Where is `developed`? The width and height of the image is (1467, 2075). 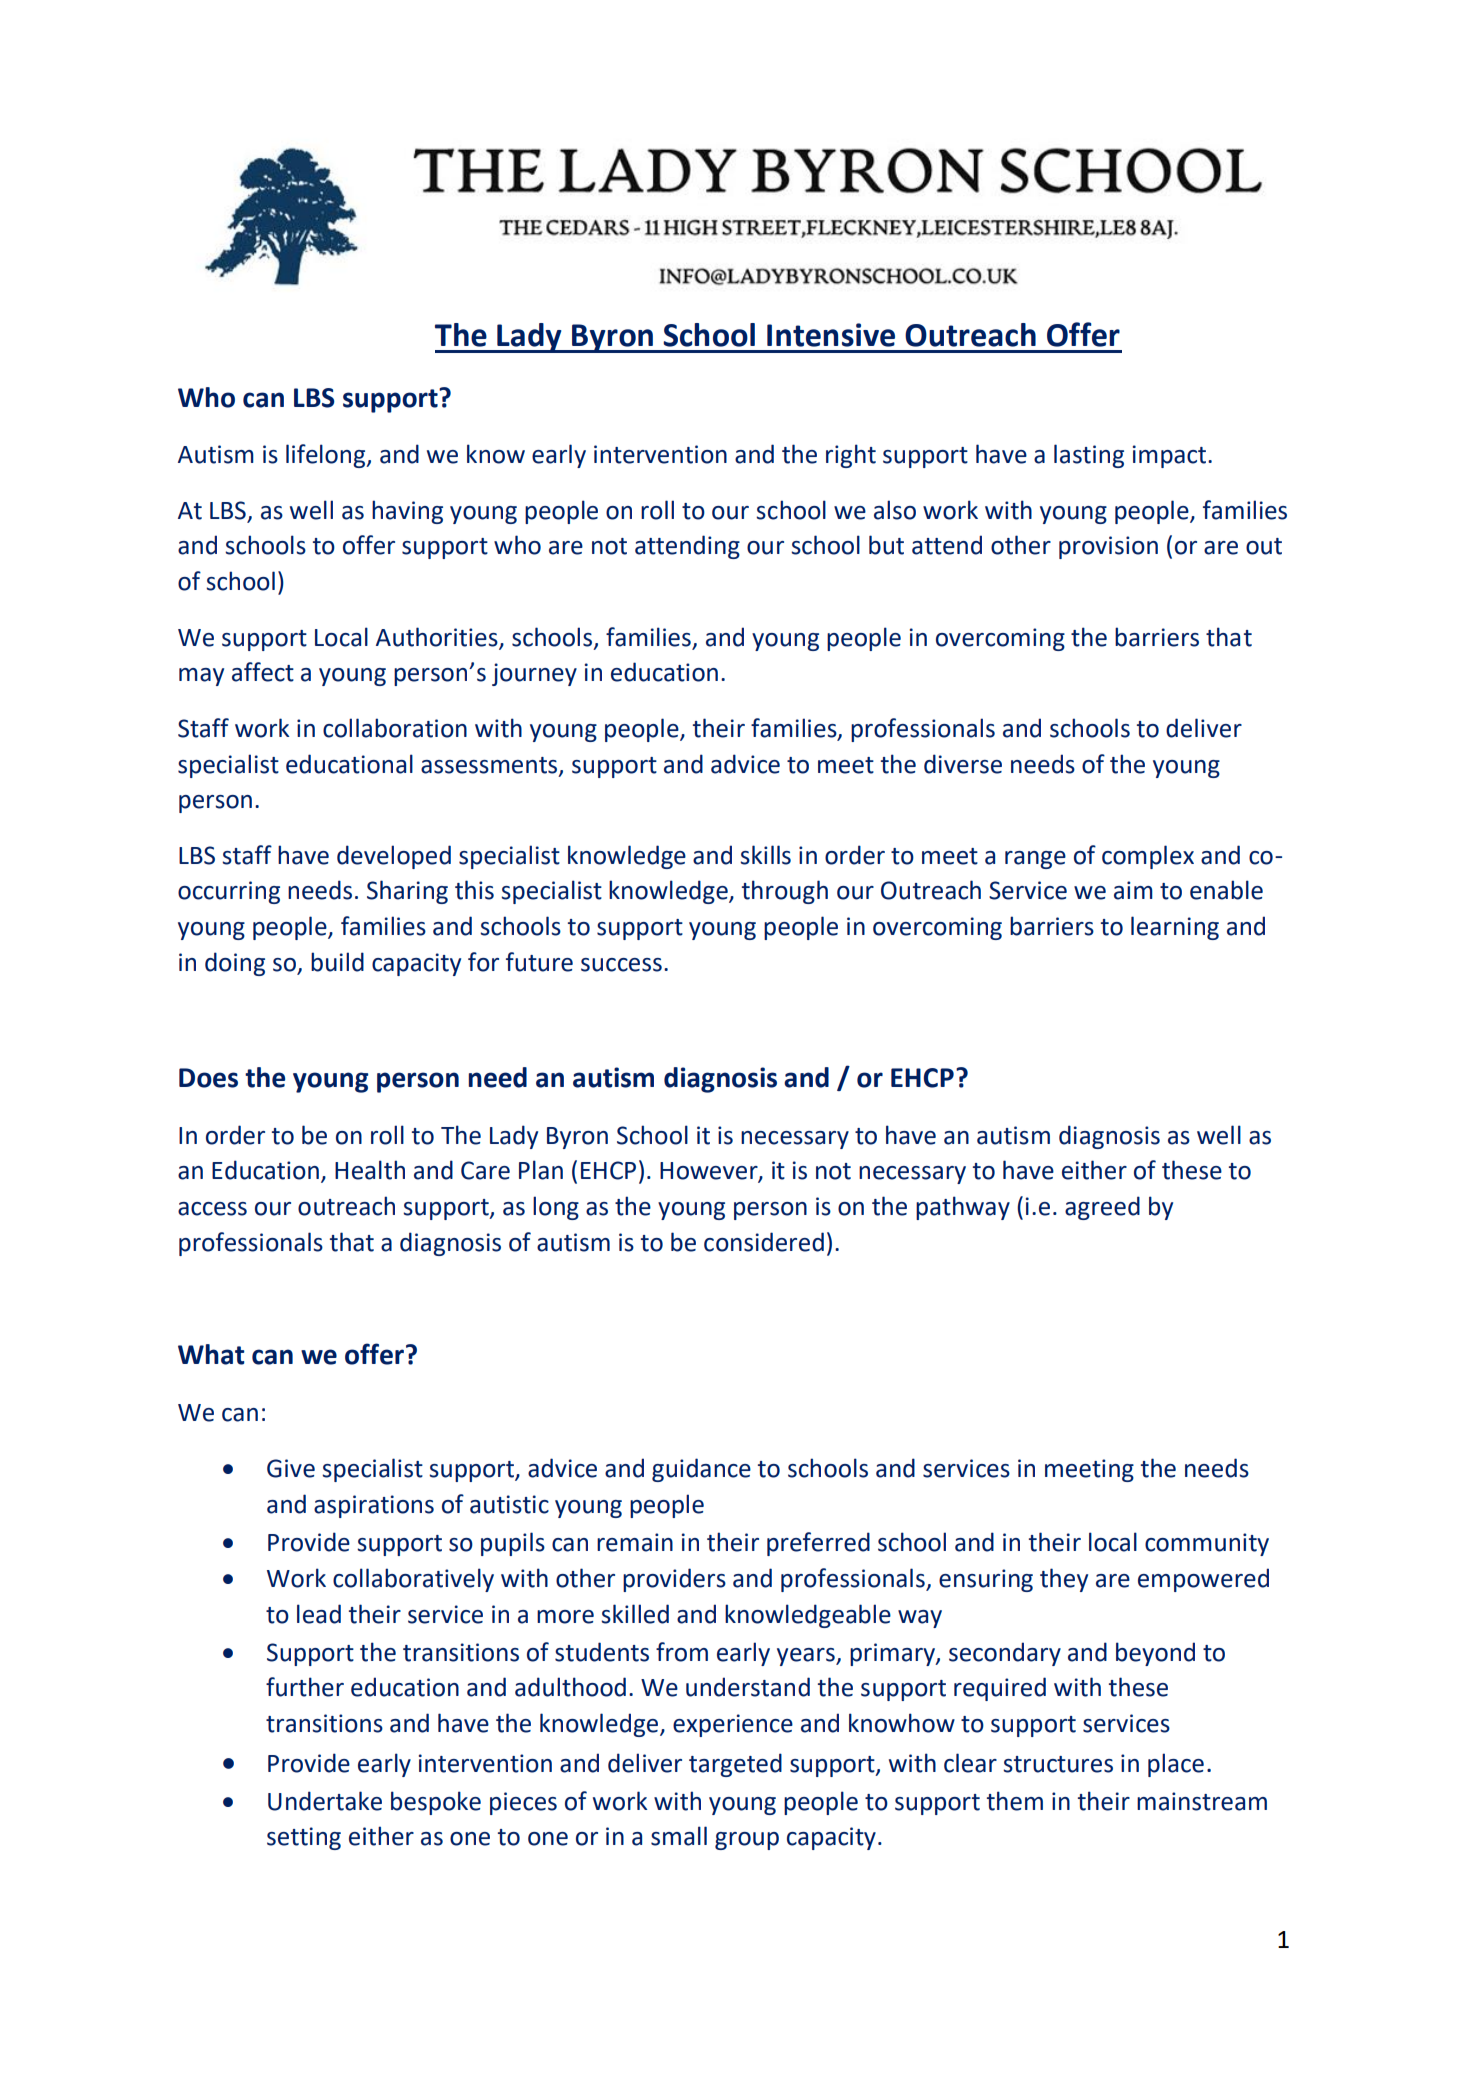 developed is located at coordinates (394, 857).
